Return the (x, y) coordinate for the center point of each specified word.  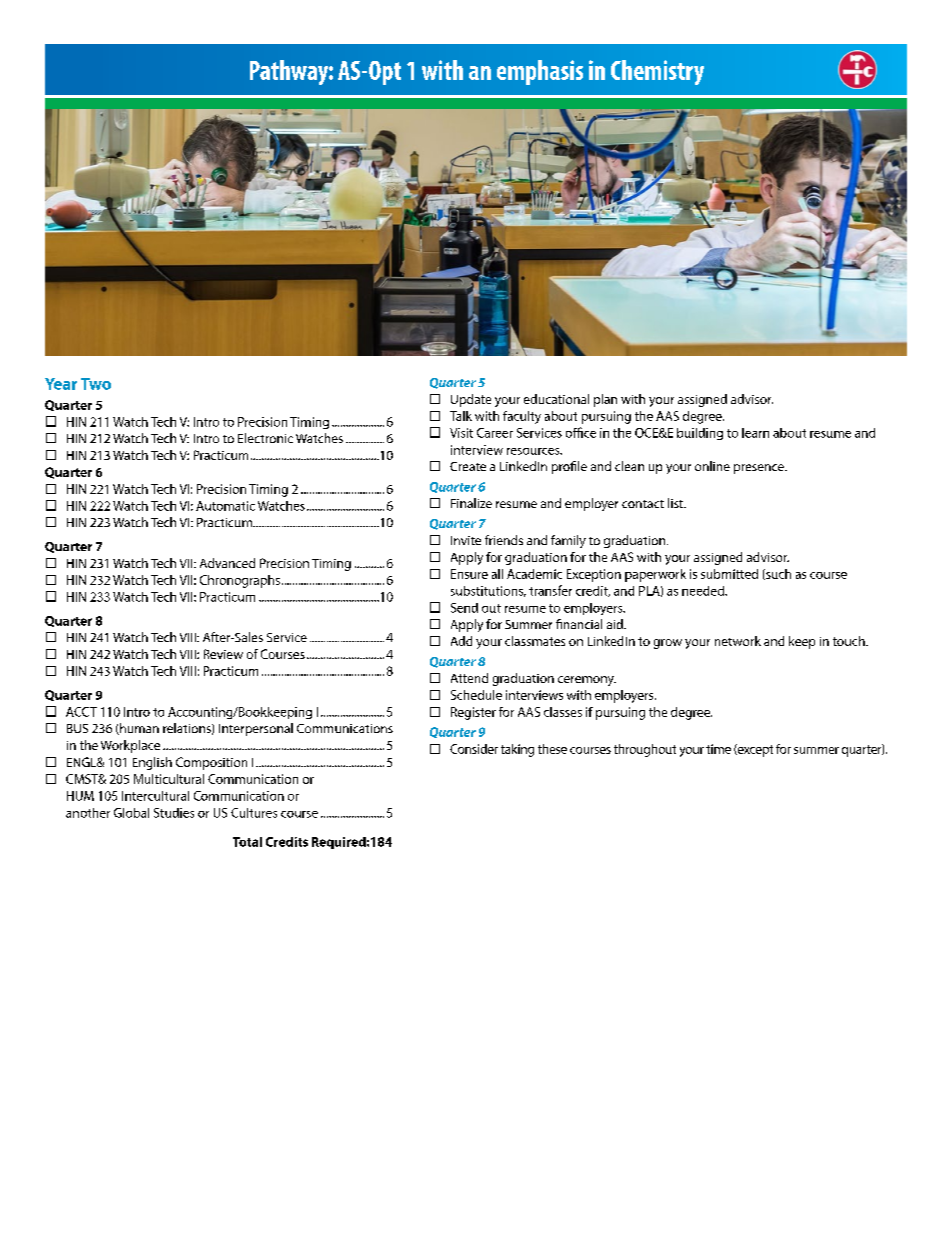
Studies (174, 813)
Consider (474, 749)
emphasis (540, 72)
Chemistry (657, 72)
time (718, 749)
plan (605, 400)
